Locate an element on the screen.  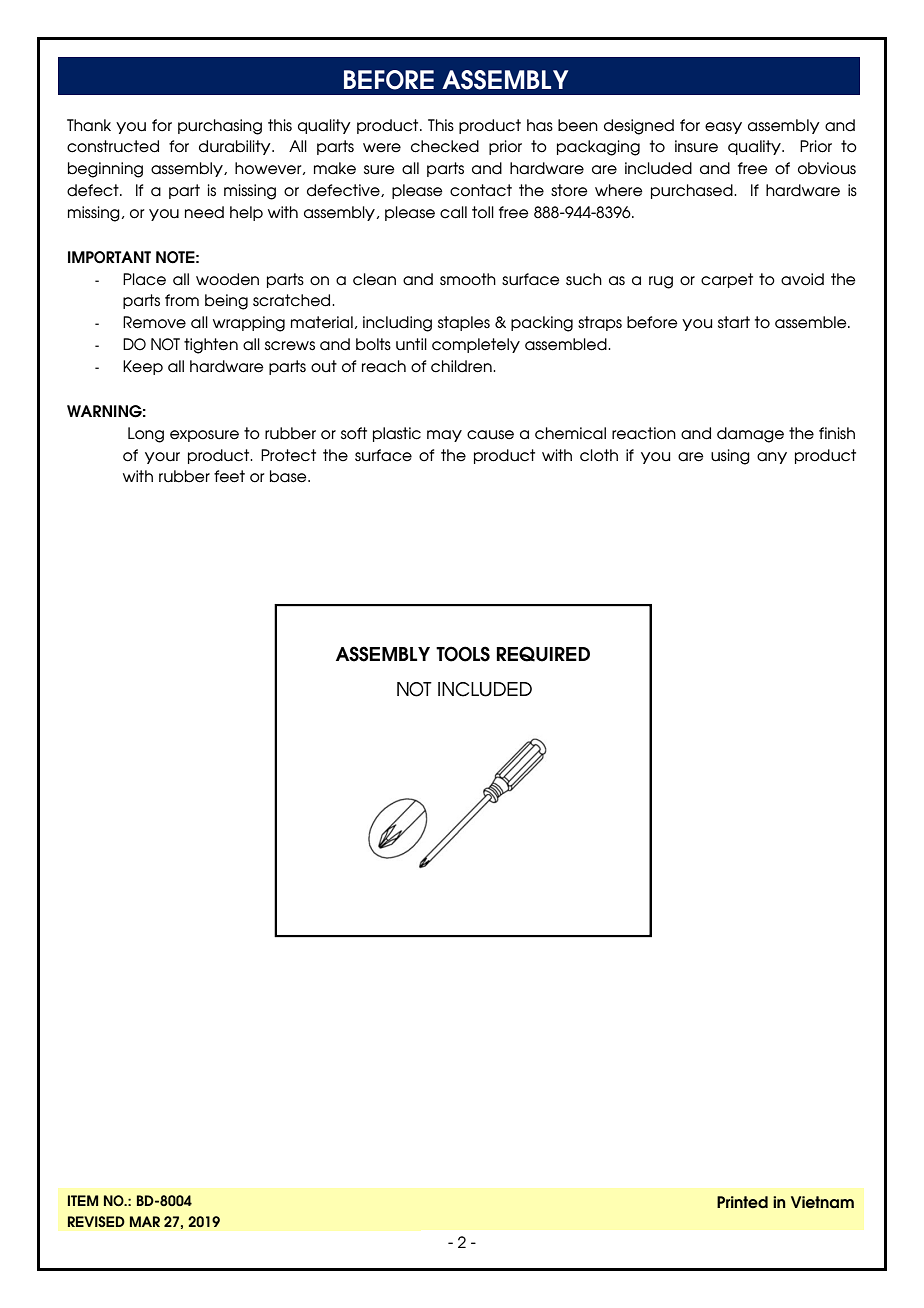
feet is located at coordinates (229, 476).
